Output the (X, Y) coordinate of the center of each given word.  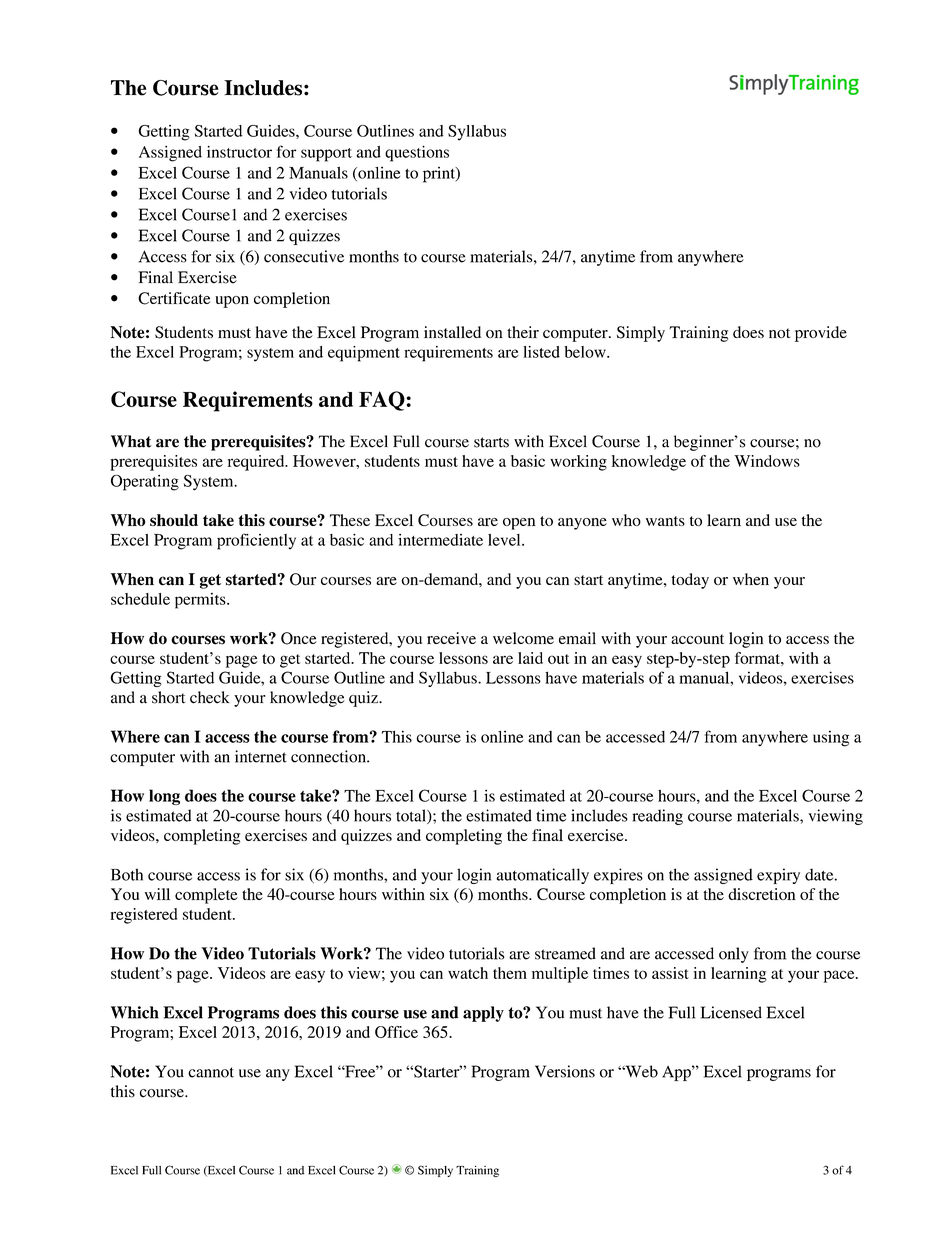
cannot (211, 1072)
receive (451, 638)
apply (483, 1014)
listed (541, 352)
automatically (542, 876)
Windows (767, 461)
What (131, 441)
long (164, 797)
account (697, 639)
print (440, 175)
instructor (239, 152)
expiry (778, 876)
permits (201, 601)
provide (821, 334)
